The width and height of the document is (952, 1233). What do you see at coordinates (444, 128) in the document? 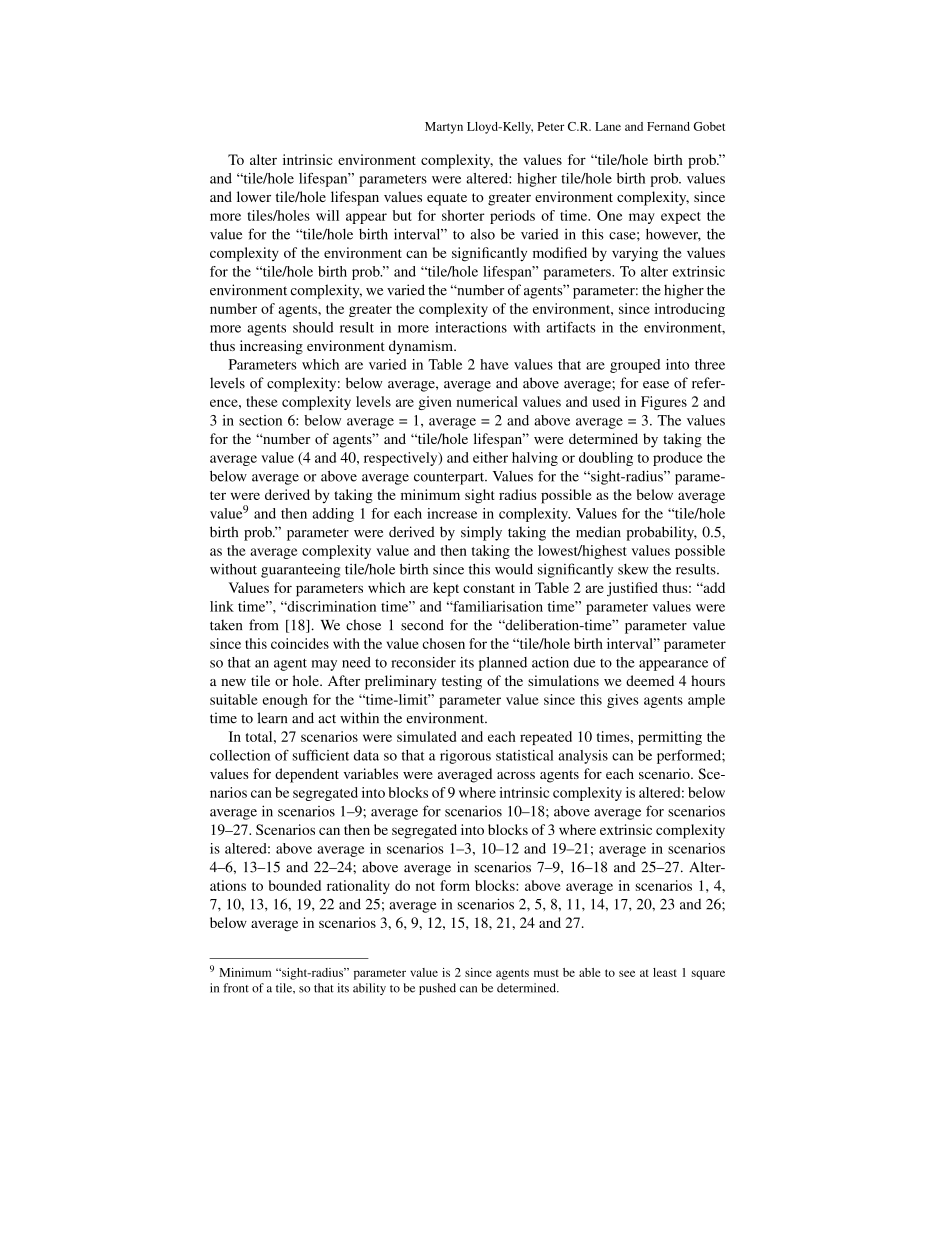
I see `Martyn` at bounding box center [444, 128].
